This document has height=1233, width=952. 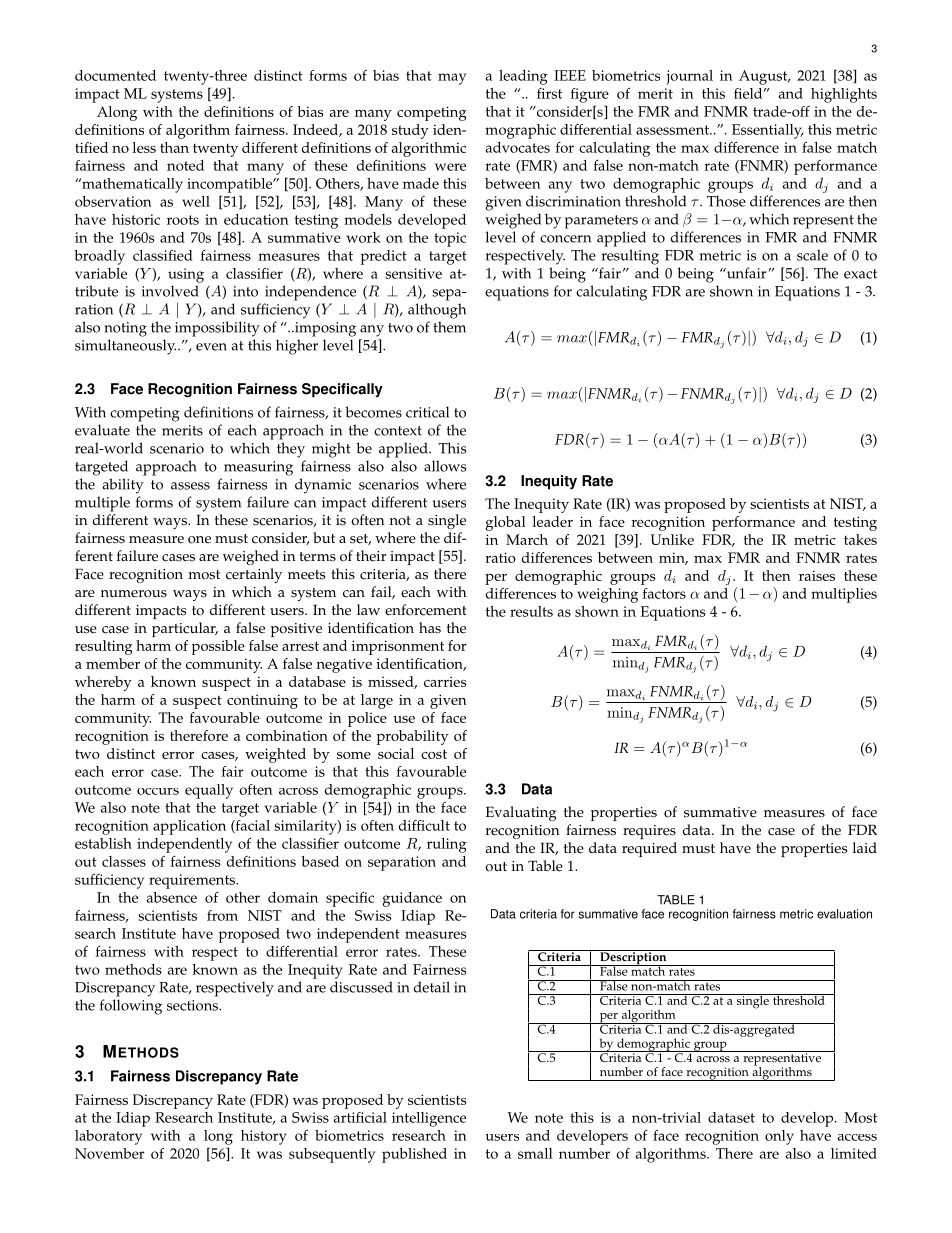 I want to click on allows, so click(x=445, y=466).
